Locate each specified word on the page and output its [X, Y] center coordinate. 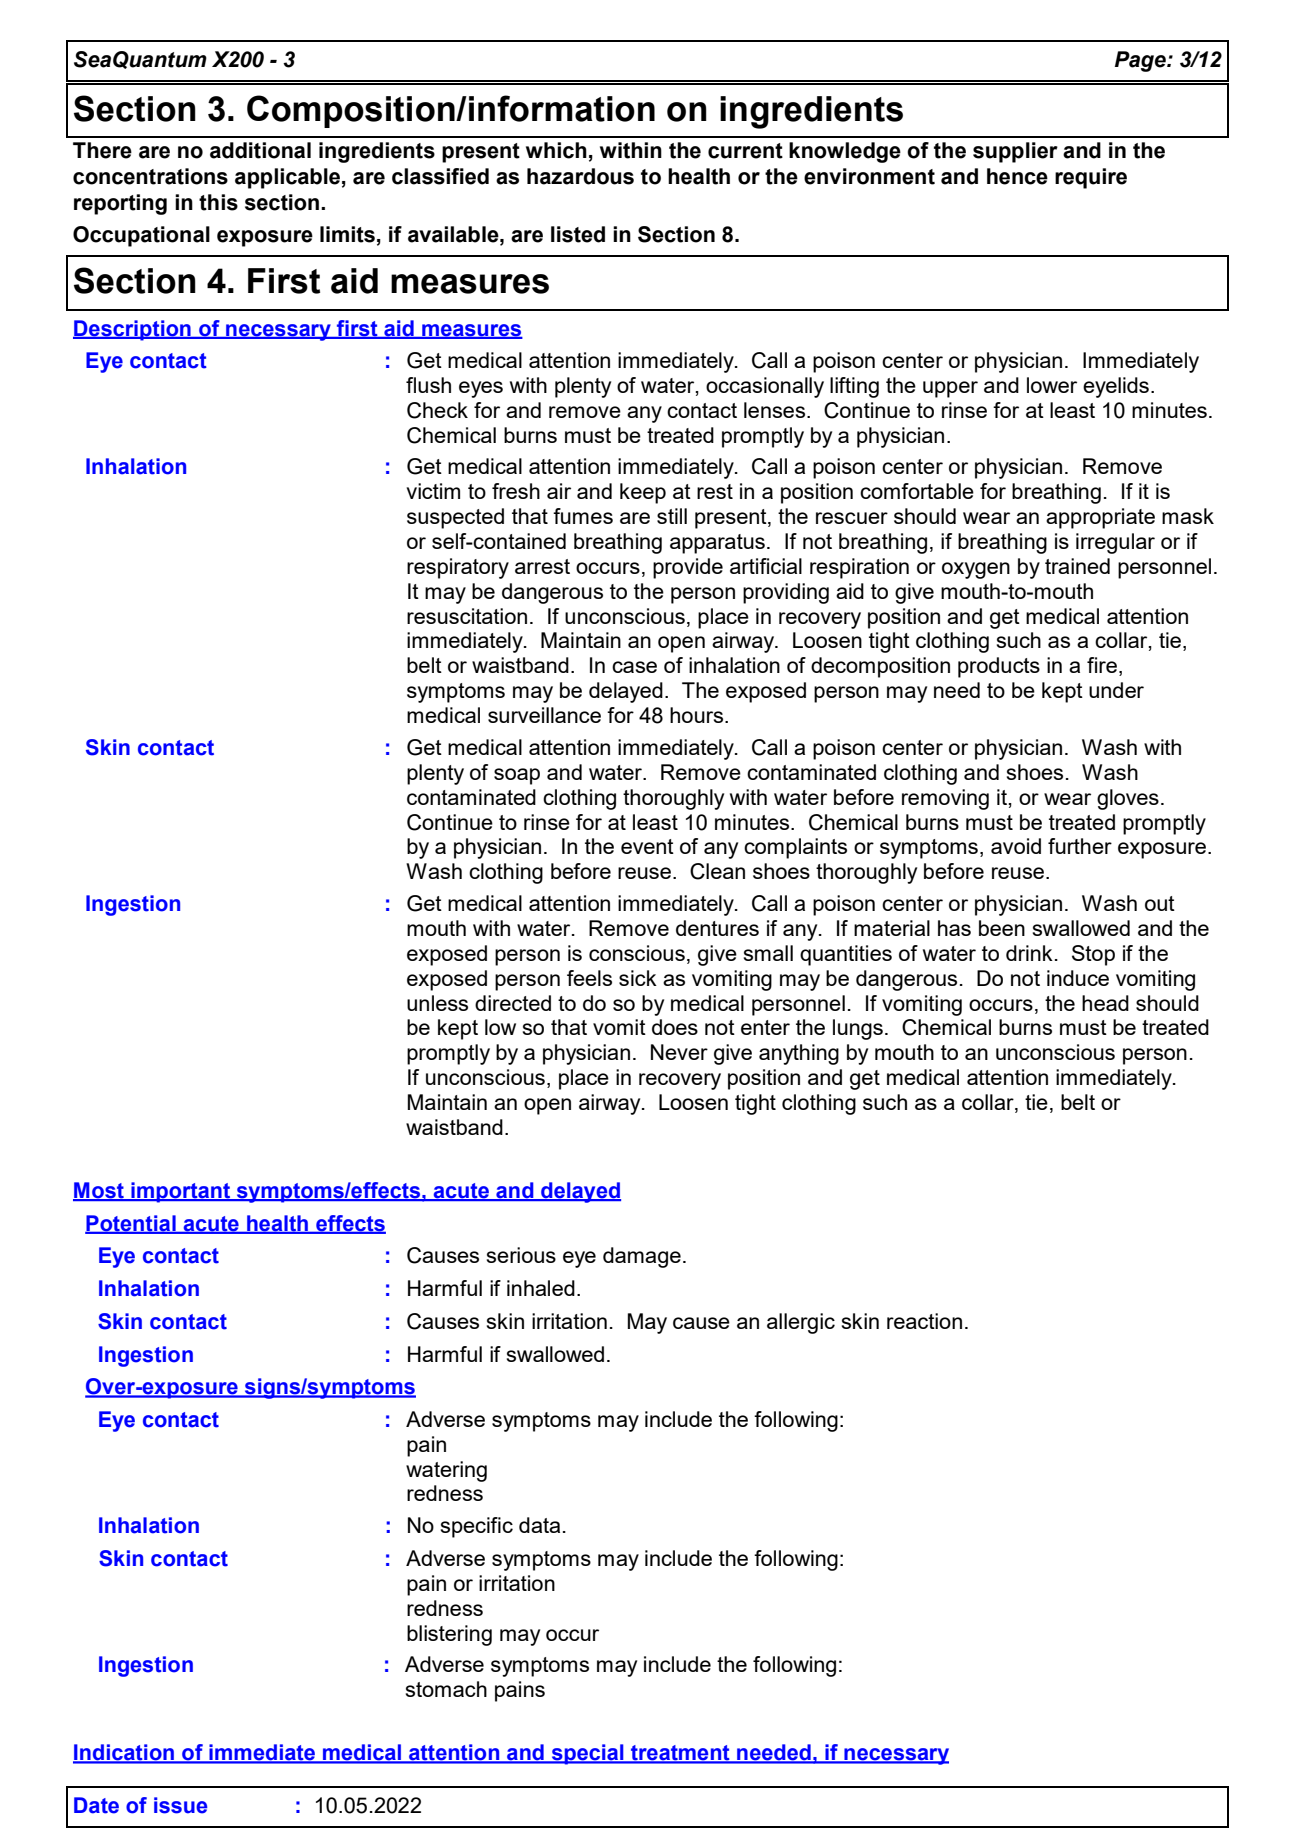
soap [517, 776]
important [181, 1192]
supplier [1015, 152]
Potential [131, 1224]
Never [679, 1052]
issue [180, 1805]
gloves [1128, 799]
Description [133, 330]
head [1105, 1003]
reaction [924, 1321]
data [539, 1525]
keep [643, 493]
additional [260, 150]
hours [696, 715]
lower [1052, 385]
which [556, 150]
